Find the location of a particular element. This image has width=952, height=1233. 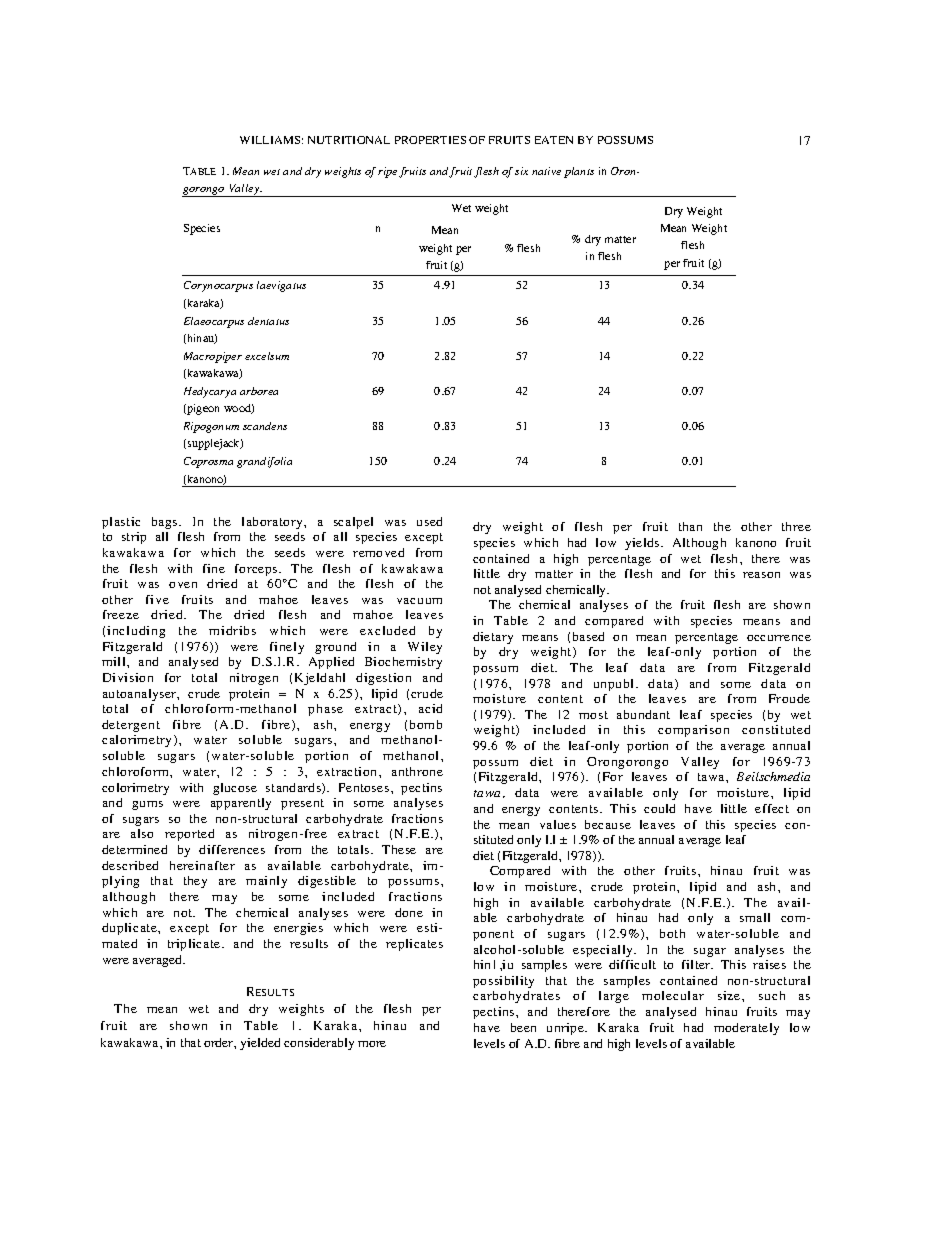

plants is located at coordinates (579, 172).
